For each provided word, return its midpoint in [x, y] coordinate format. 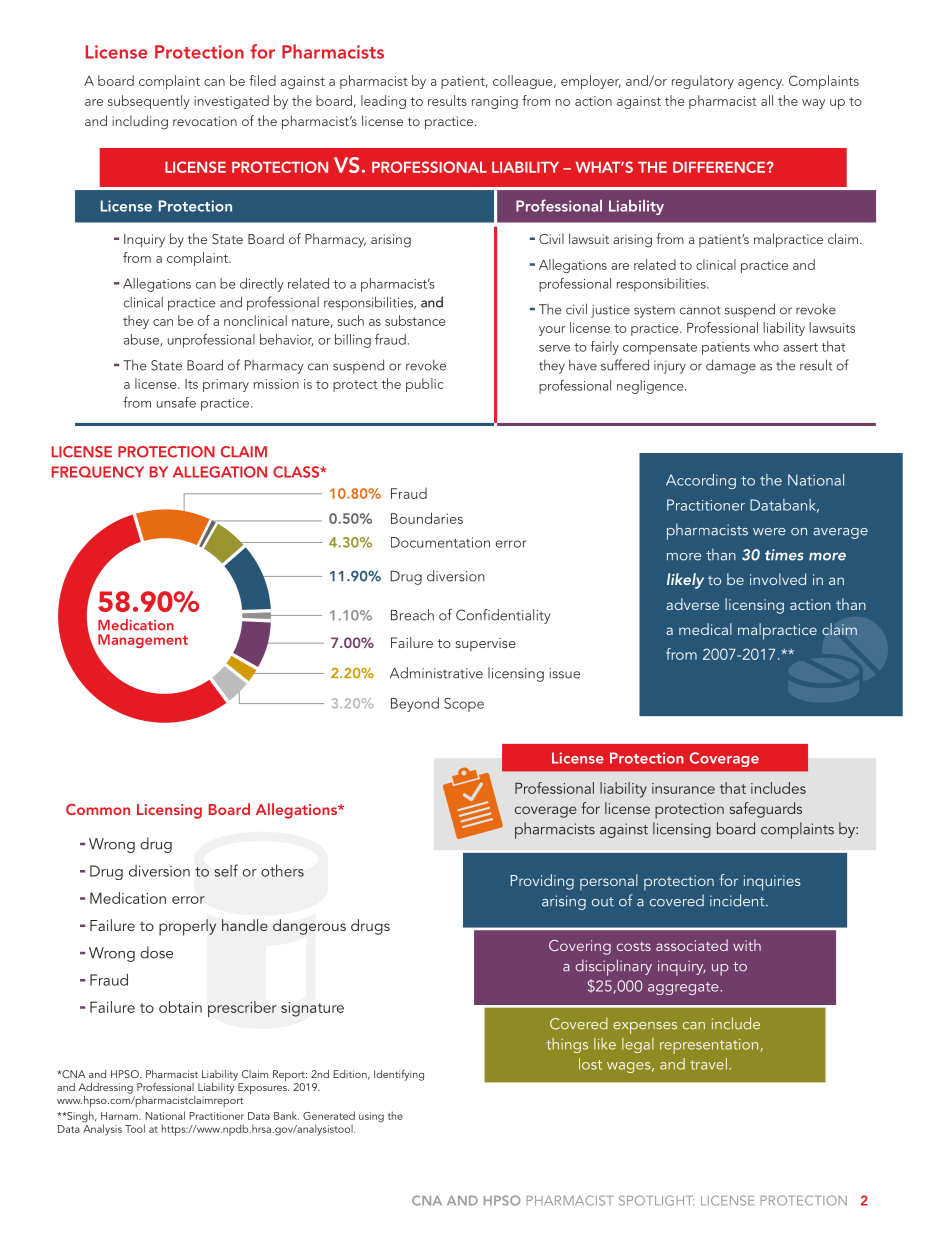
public [424, 385]
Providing [542, 882]
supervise [486, 644]
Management [143, 641]
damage [731, 366]
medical [705, 629]
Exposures [263, 1088]
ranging [495, 102]
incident [738, 900]
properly [187, 927]
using [371, 1117]
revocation [205, 121]
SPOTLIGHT [656, 1200]
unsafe [176, 402]
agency [761, 84]
